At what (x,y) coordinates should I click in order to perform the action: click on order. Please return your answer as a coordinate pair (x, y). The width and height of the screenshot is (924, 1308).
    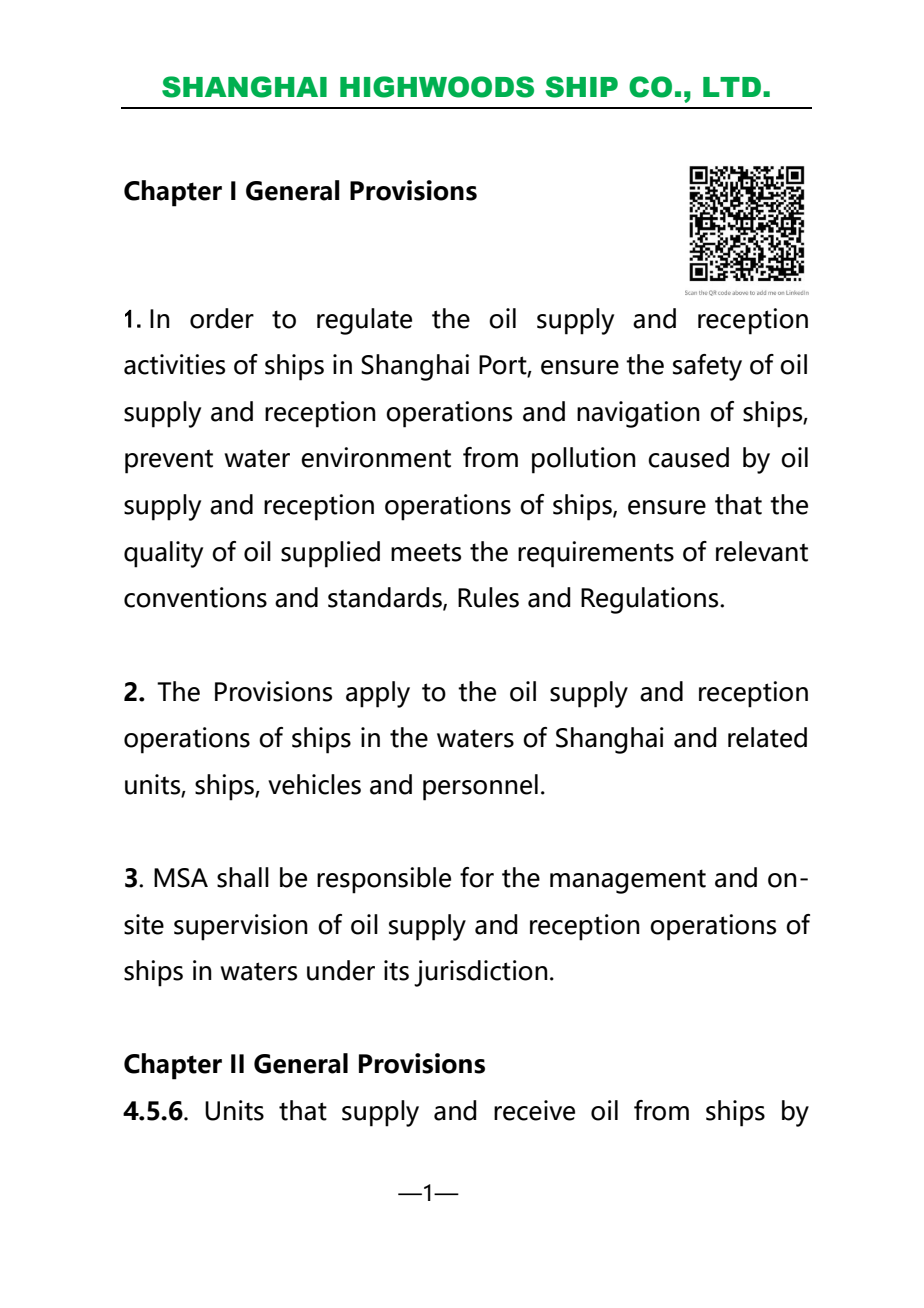
    Looking at the image, I should click on (222, 318).
